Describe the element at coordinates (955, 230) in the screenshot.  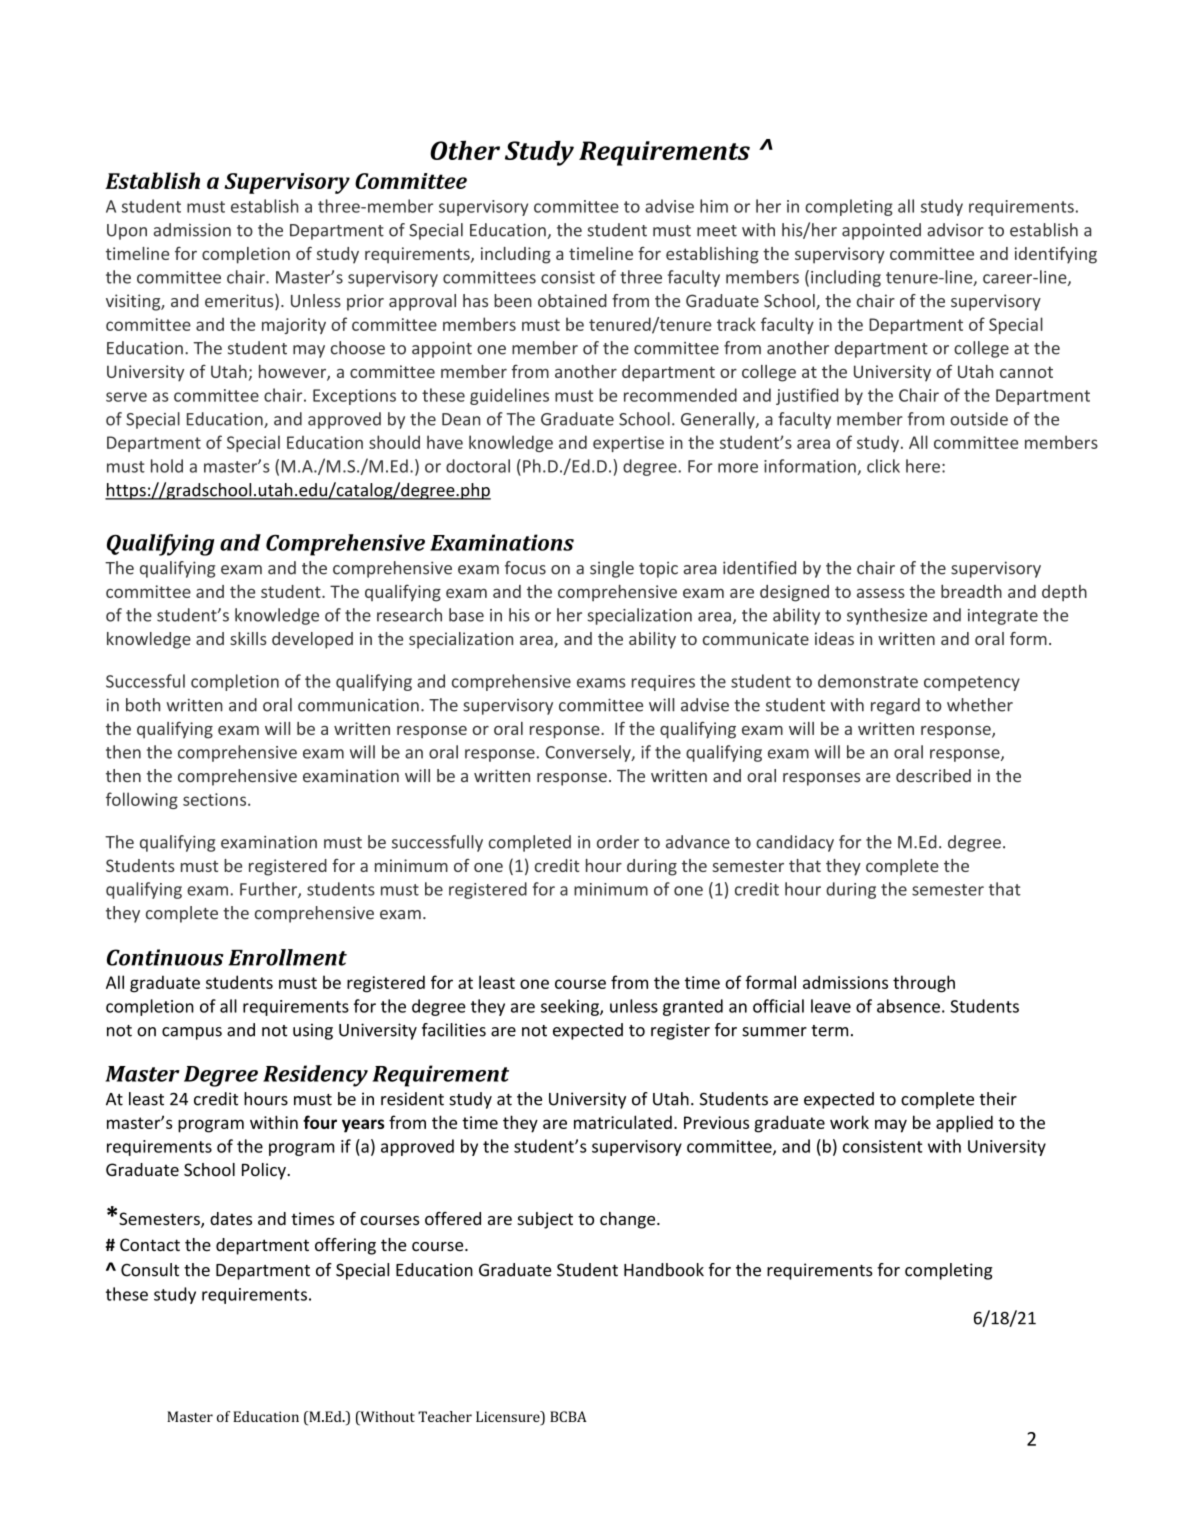
I see `advisor` at that location.
